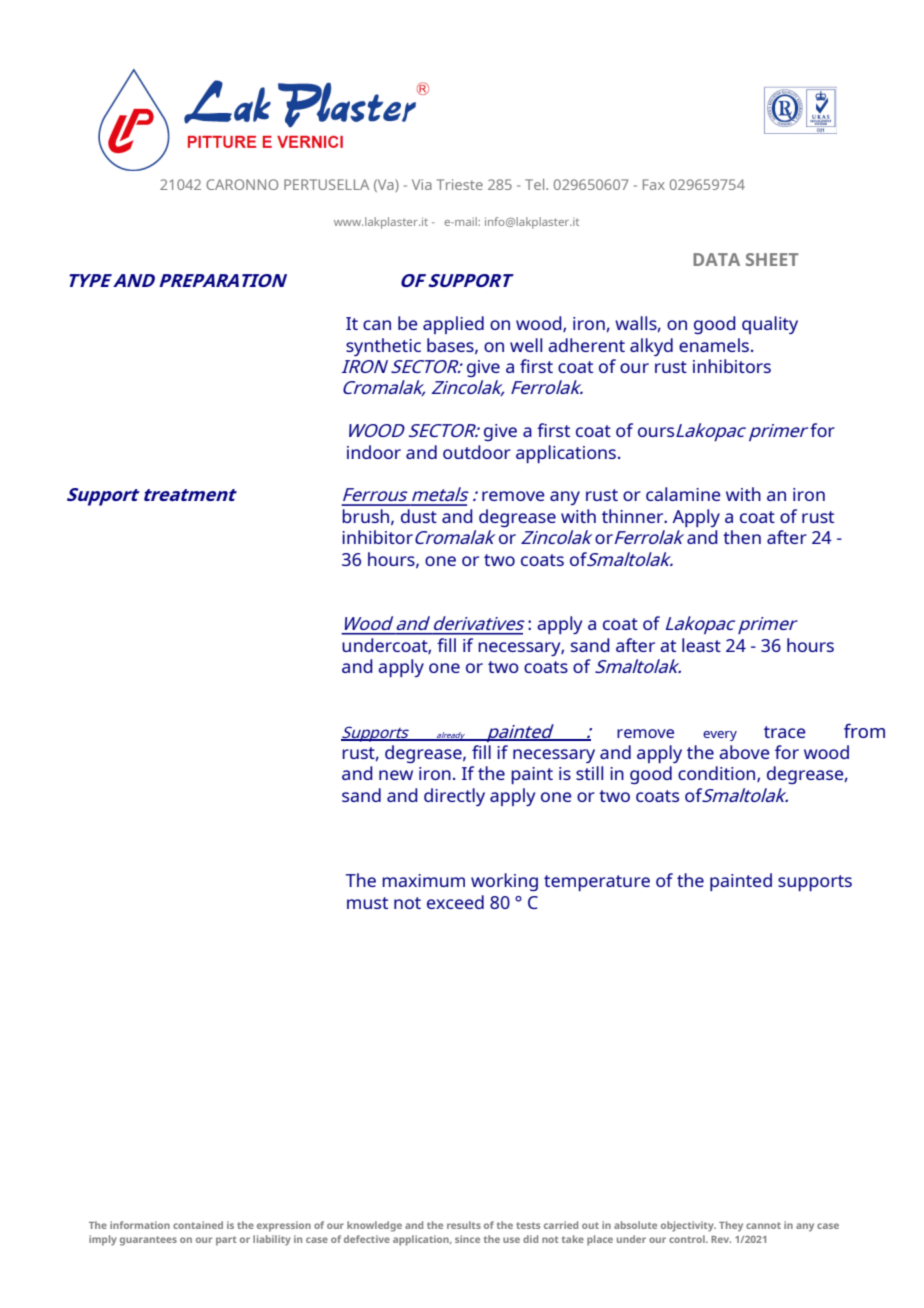  I want to click on calamine, so click(683, 494).
